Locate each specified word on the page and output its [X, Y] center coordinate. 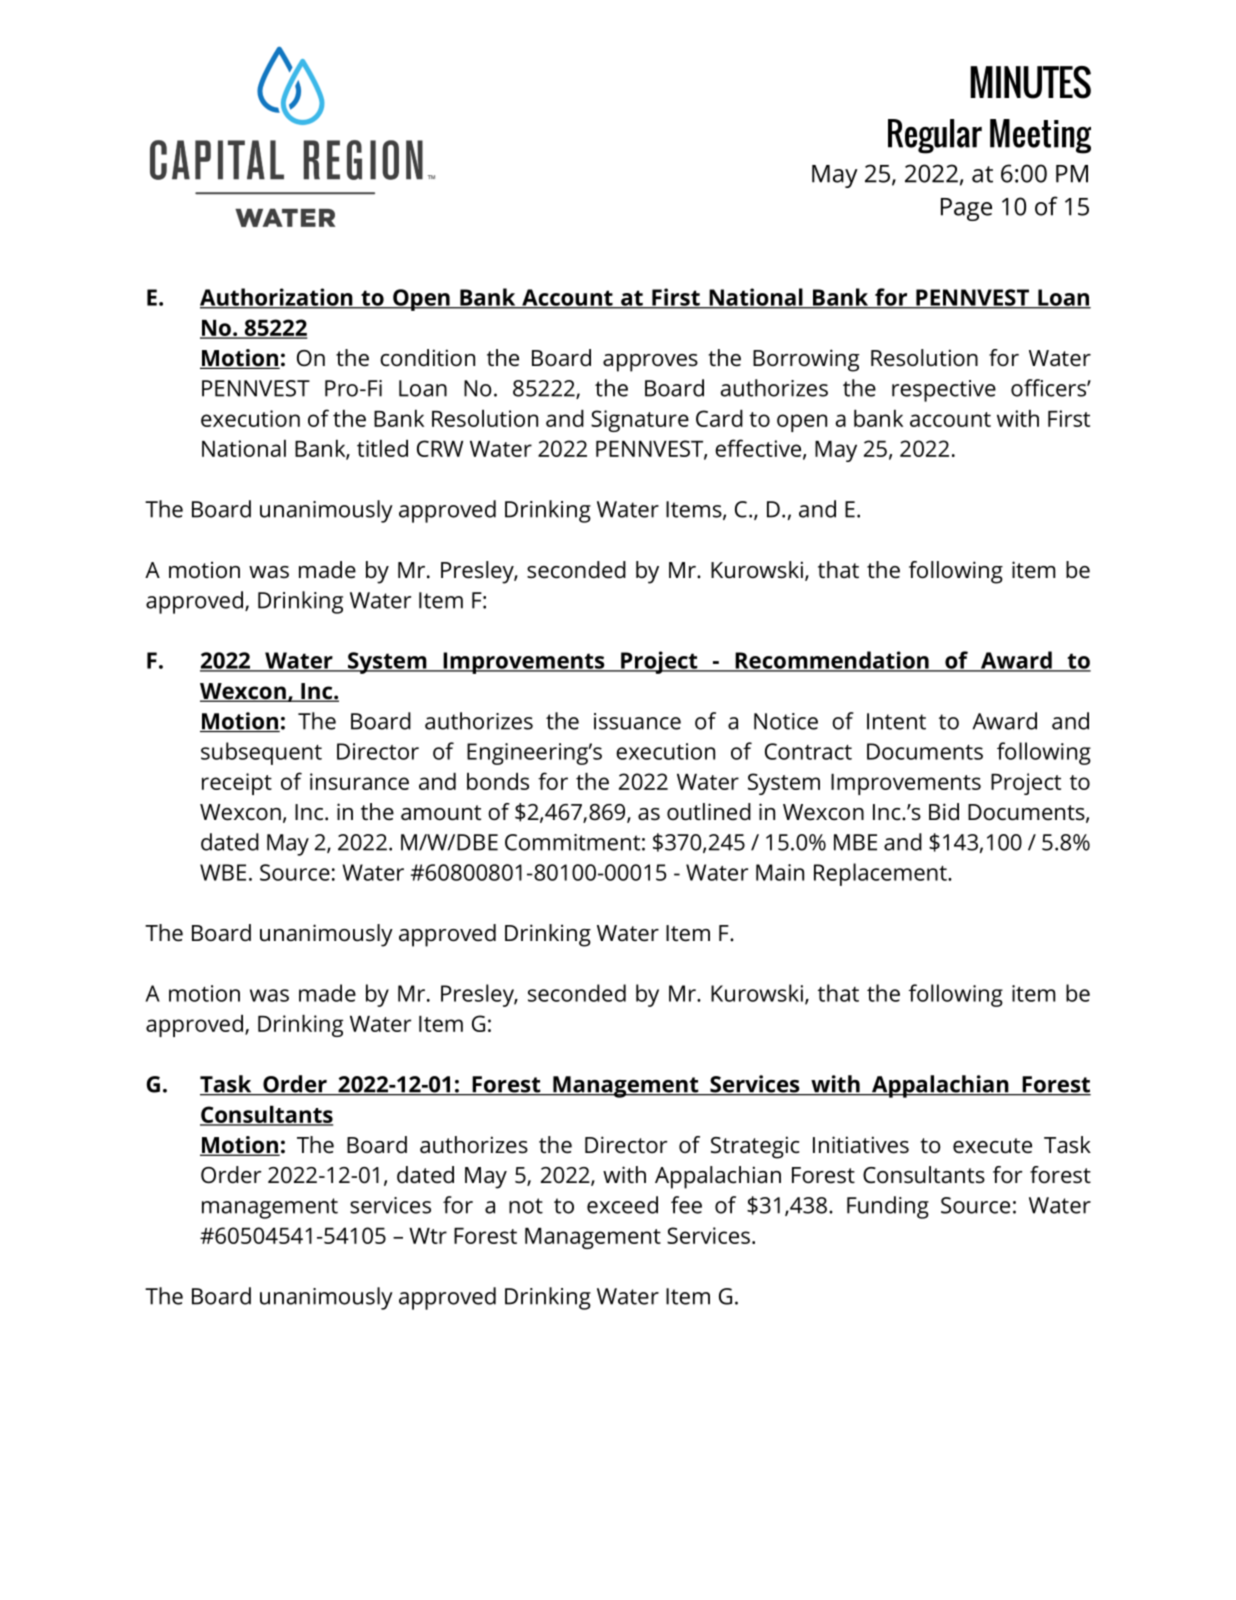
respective [944, 391]
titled [382, 448]
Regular [935, 136]
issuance [637, 721]
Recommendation [832, 661]
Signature [640, 421]
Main [780, 872]
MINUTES [1030, 82]
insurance [359, 781]
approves [650, 363]
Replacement [881, 874]
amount [441, 813]
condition [427, 358]
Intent [896, 721]
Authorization [277, 298]
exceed [622, 1205]
